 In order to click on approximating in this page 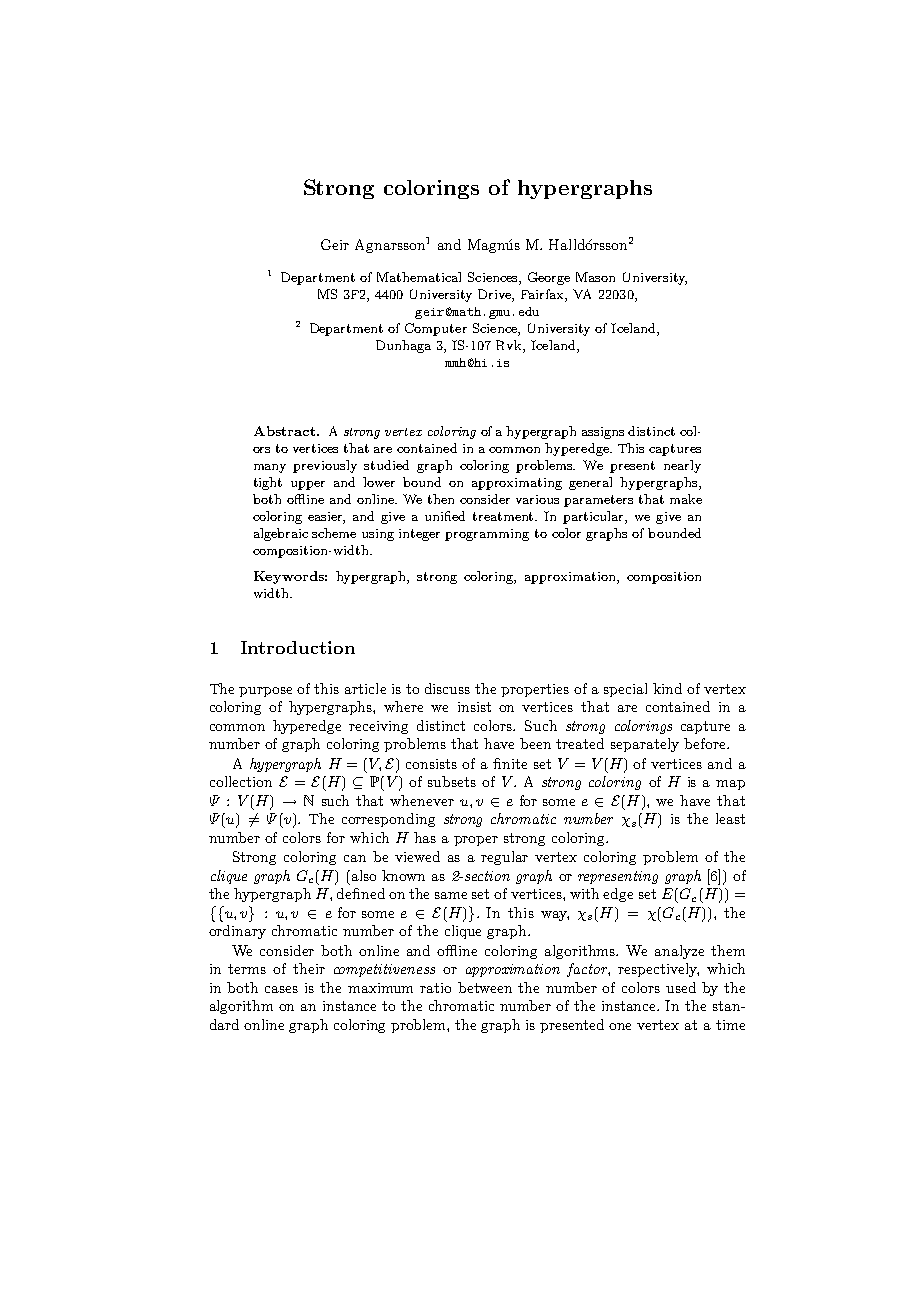, I will do `click(517, 484)`.
